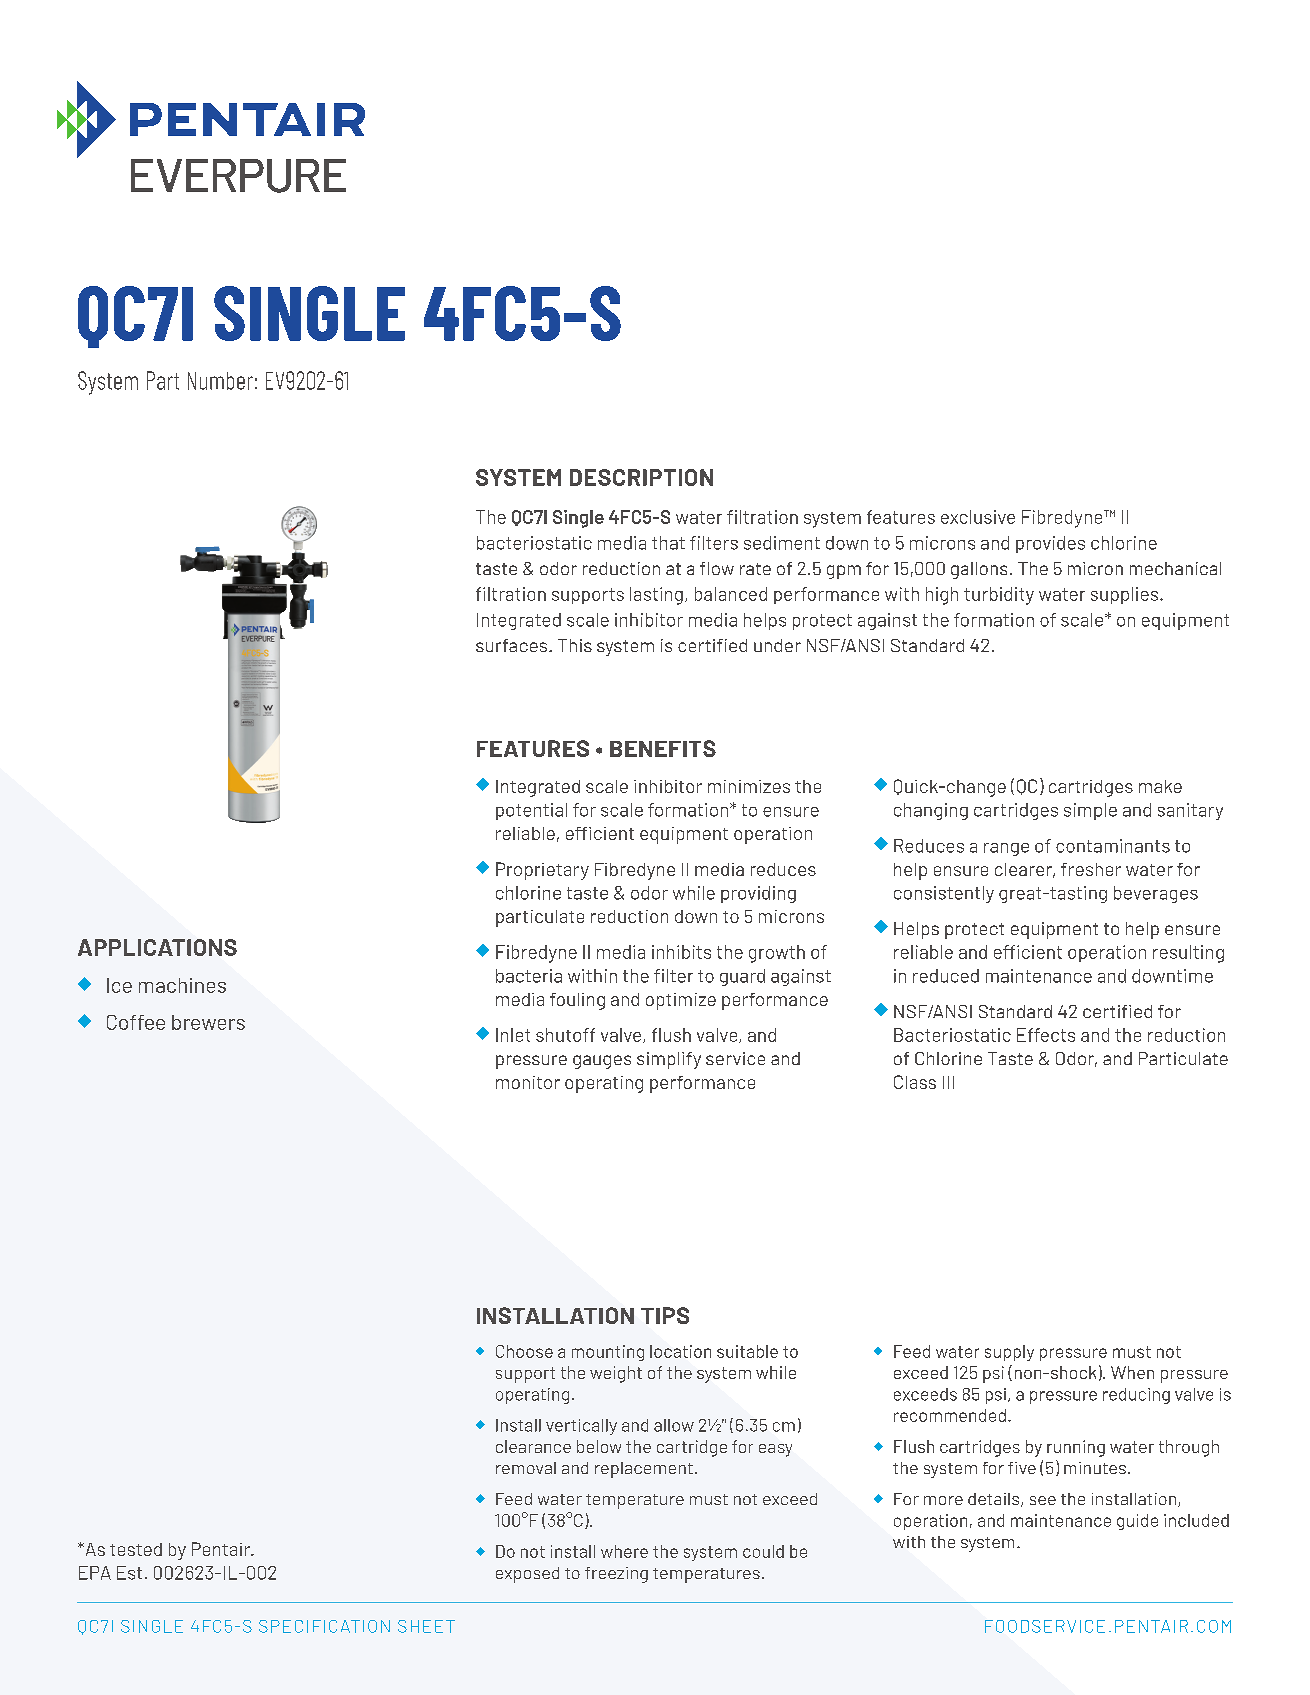 The width and height of the page is (1310, 1695). Describe the element at coordinates (616, 1575) in the page. I see `freezing` at that location.
